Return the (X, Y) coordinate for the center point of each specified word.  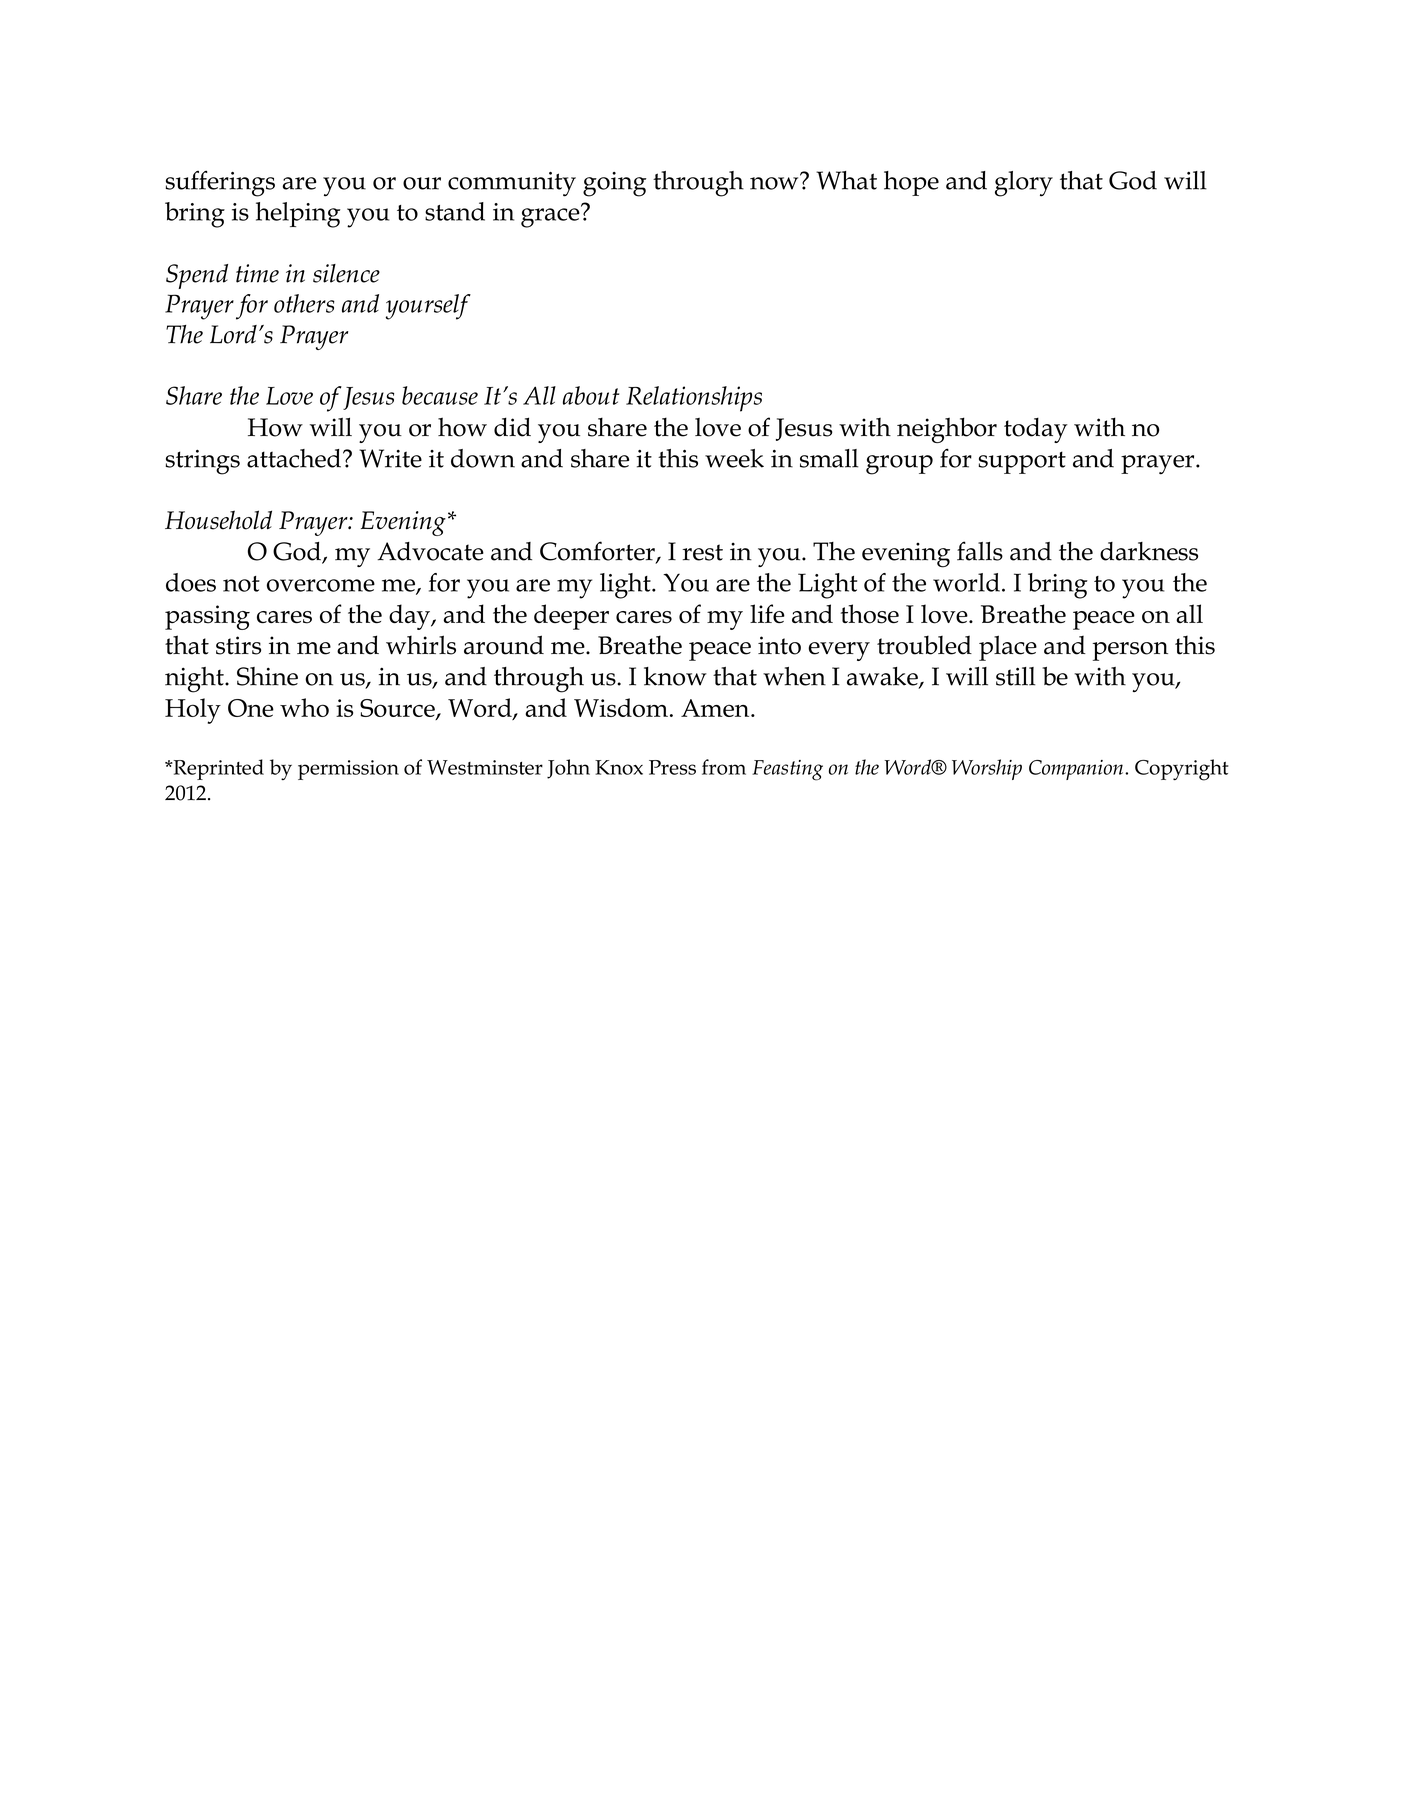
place (1008, 648)
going (615, 184)
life (767, 613)
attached (294, 458)
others (304, 303)
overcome (321, 585)
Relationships (694, 399)
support (1022, 462)
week (734, 458)
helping (298, 215)
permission (348, 770)
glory (1024, 184)
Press (672, 767)
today (1036, 430)
